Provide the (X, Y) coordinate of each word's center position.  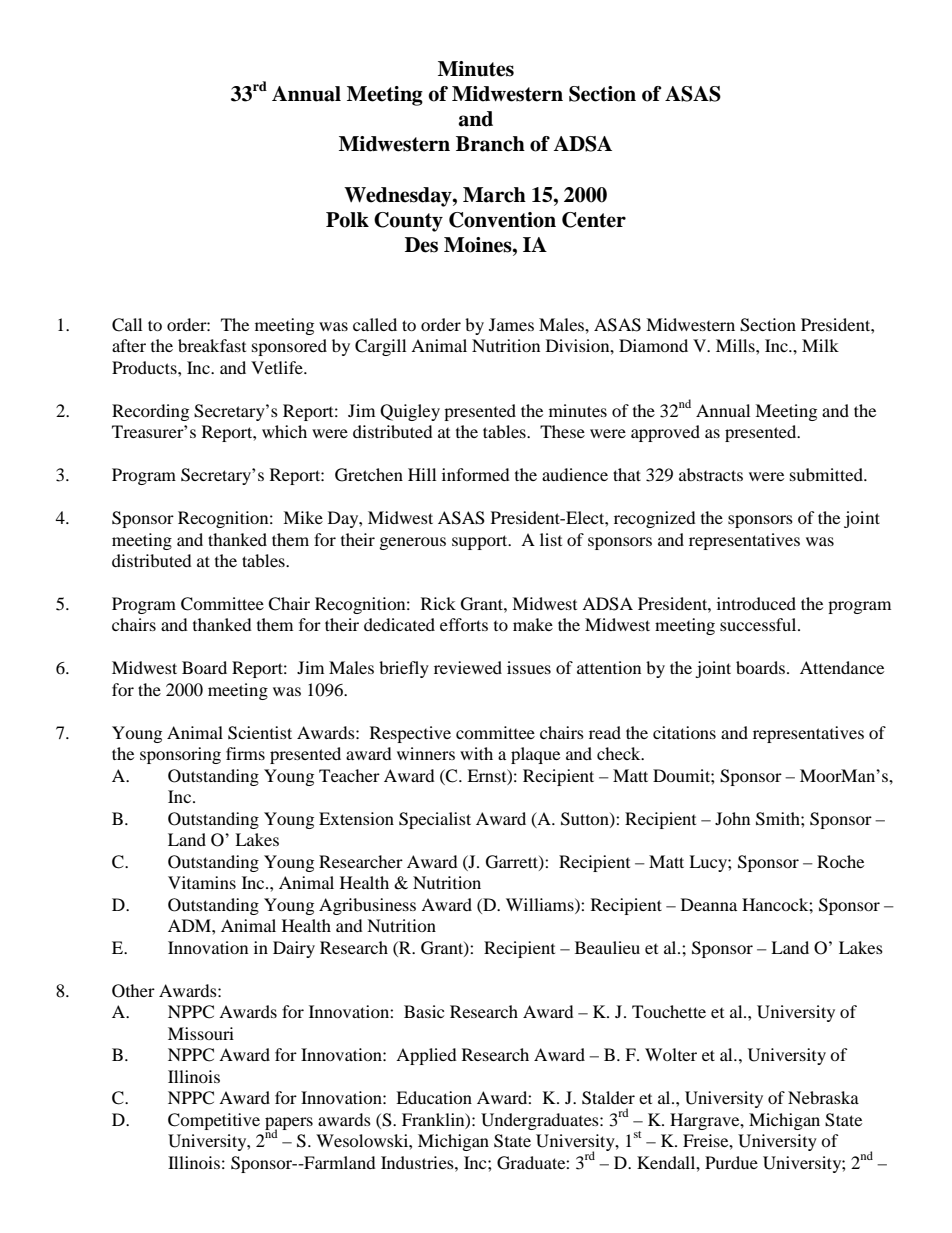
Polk (347, 220)
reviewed (468, 667)
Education (434, 1097)
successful (759, 624)
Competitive (214, 1121)
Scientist (260, 733)
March (494, 195)
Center (594, 220)
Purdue (731, 1162)
